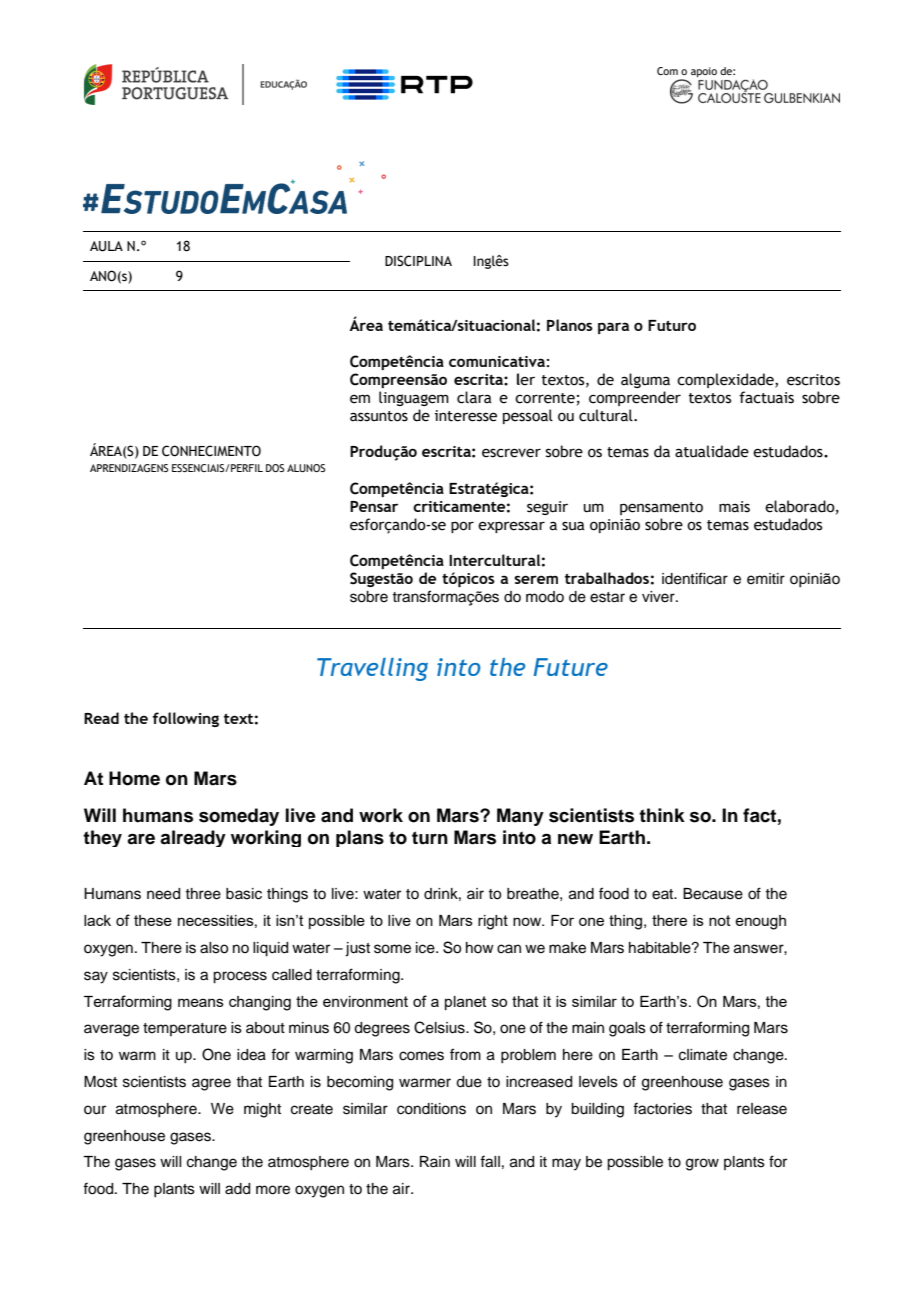 Image resolution: width=924 pixels, height=1309 pixels. Describe the element at coordinates (526, 379) in the document. I see `ler` at that location.
